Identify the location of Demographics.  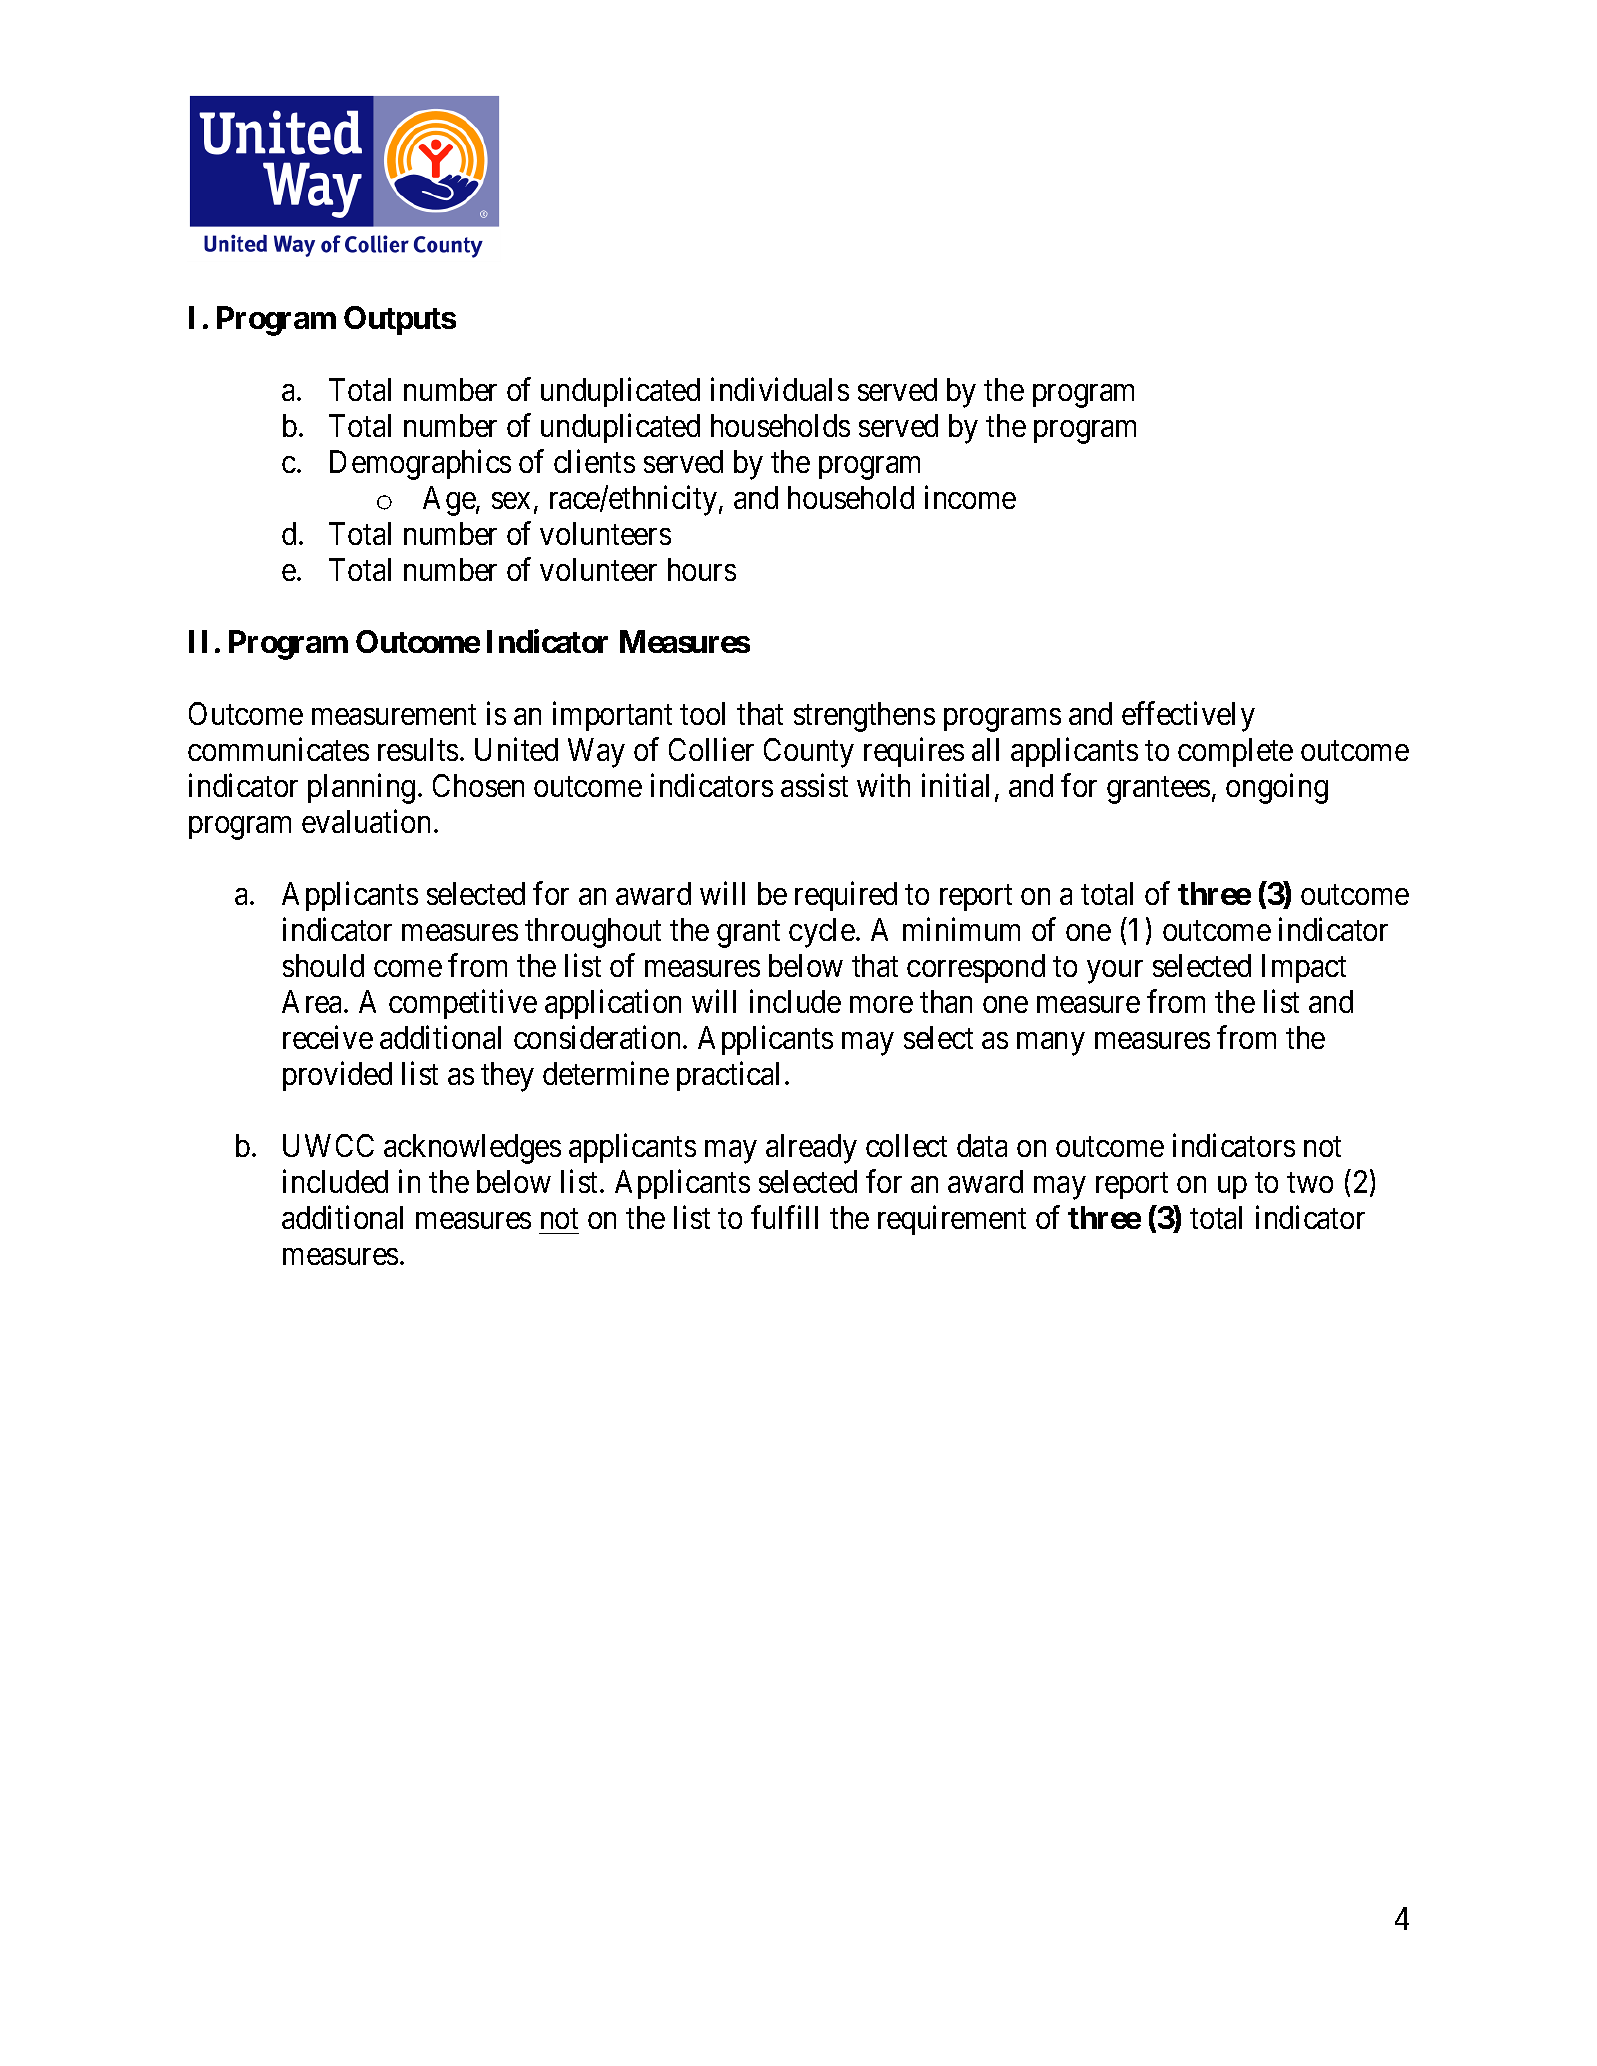
(420, 464).
